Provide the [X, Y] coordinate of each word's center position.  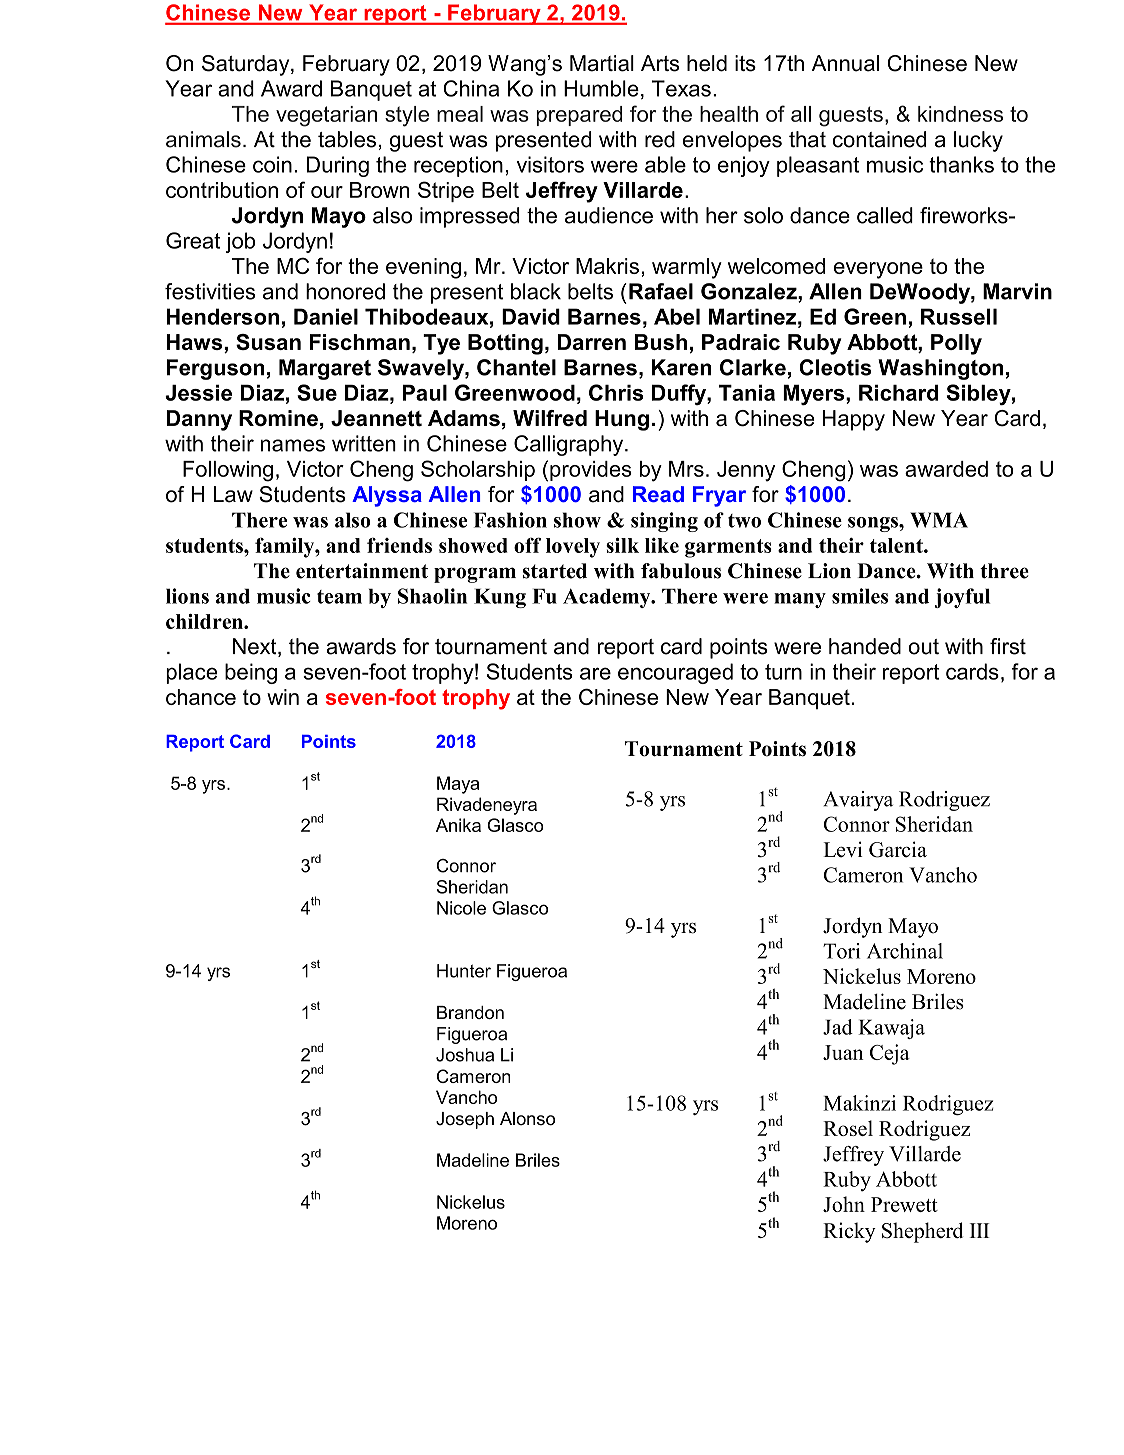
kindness [960, 114]
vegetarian [326, 116]
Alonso [527, 1119]
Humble [601, 88]
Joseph [465, 1120]
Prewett [904, 1204]
